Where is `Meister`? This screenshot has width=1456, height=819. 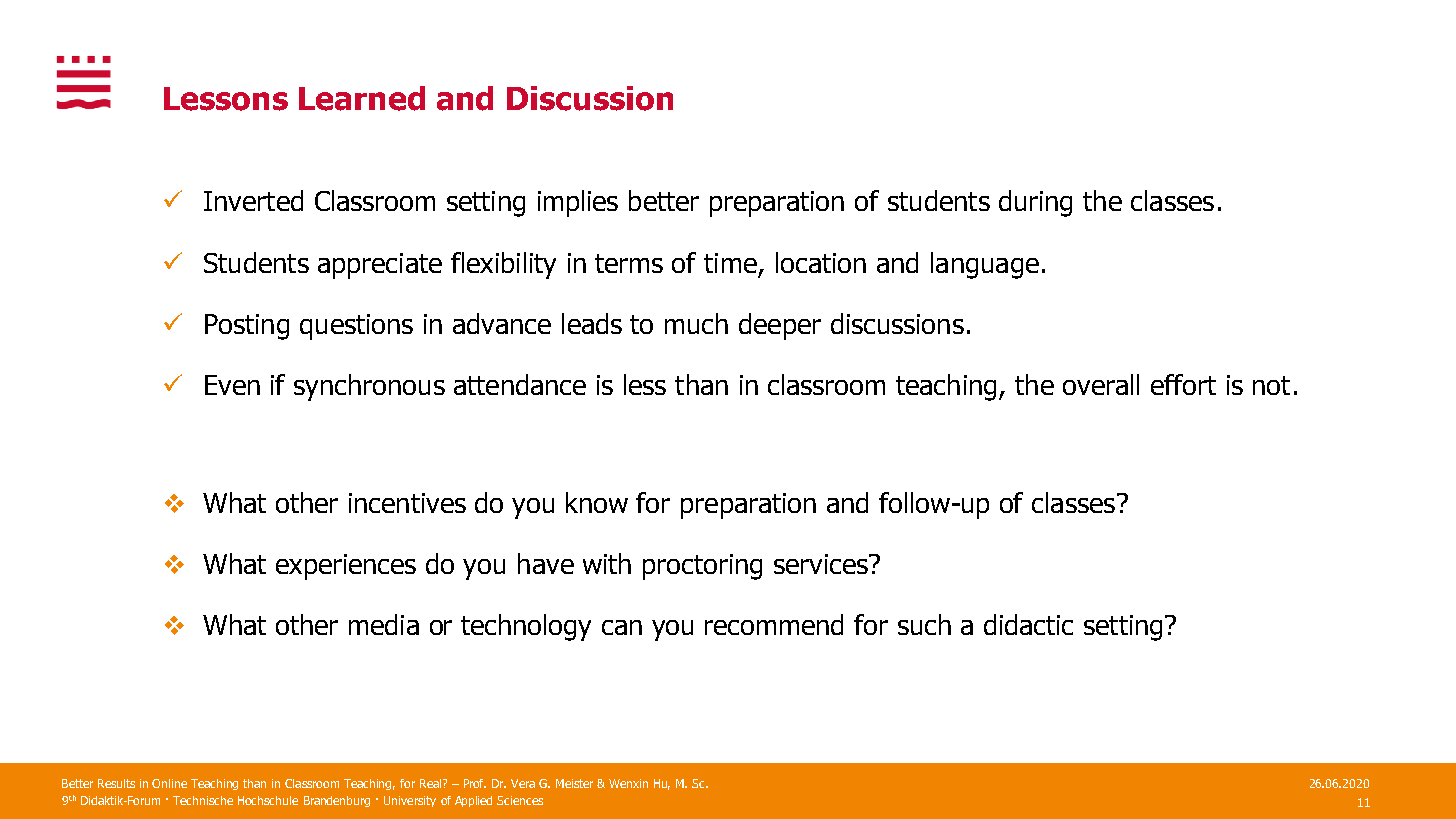
Meister is located at coordinates (574, 783).
